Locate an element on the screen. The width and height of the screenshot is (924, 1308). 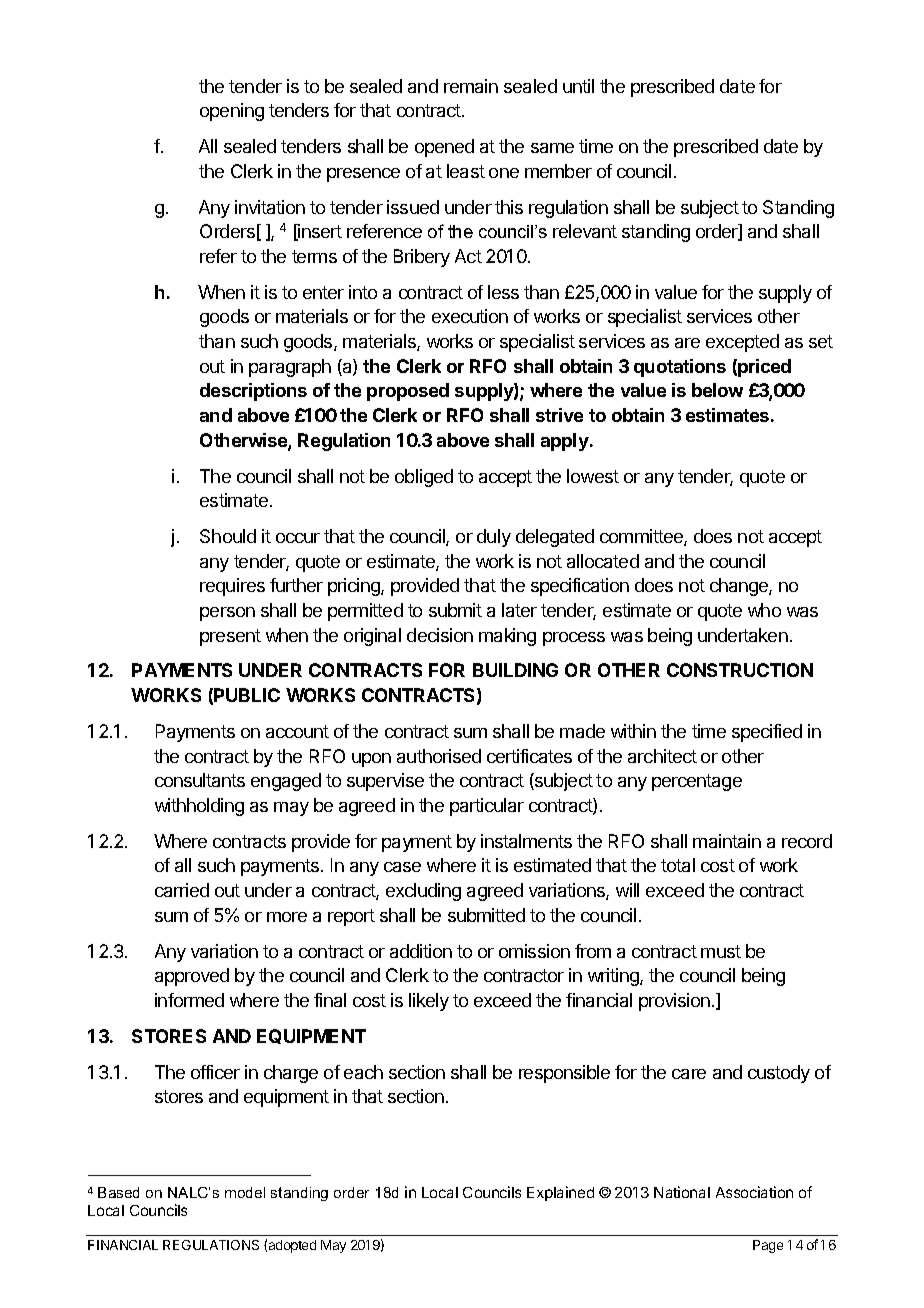
opening is located at coordinates (232, 112).
